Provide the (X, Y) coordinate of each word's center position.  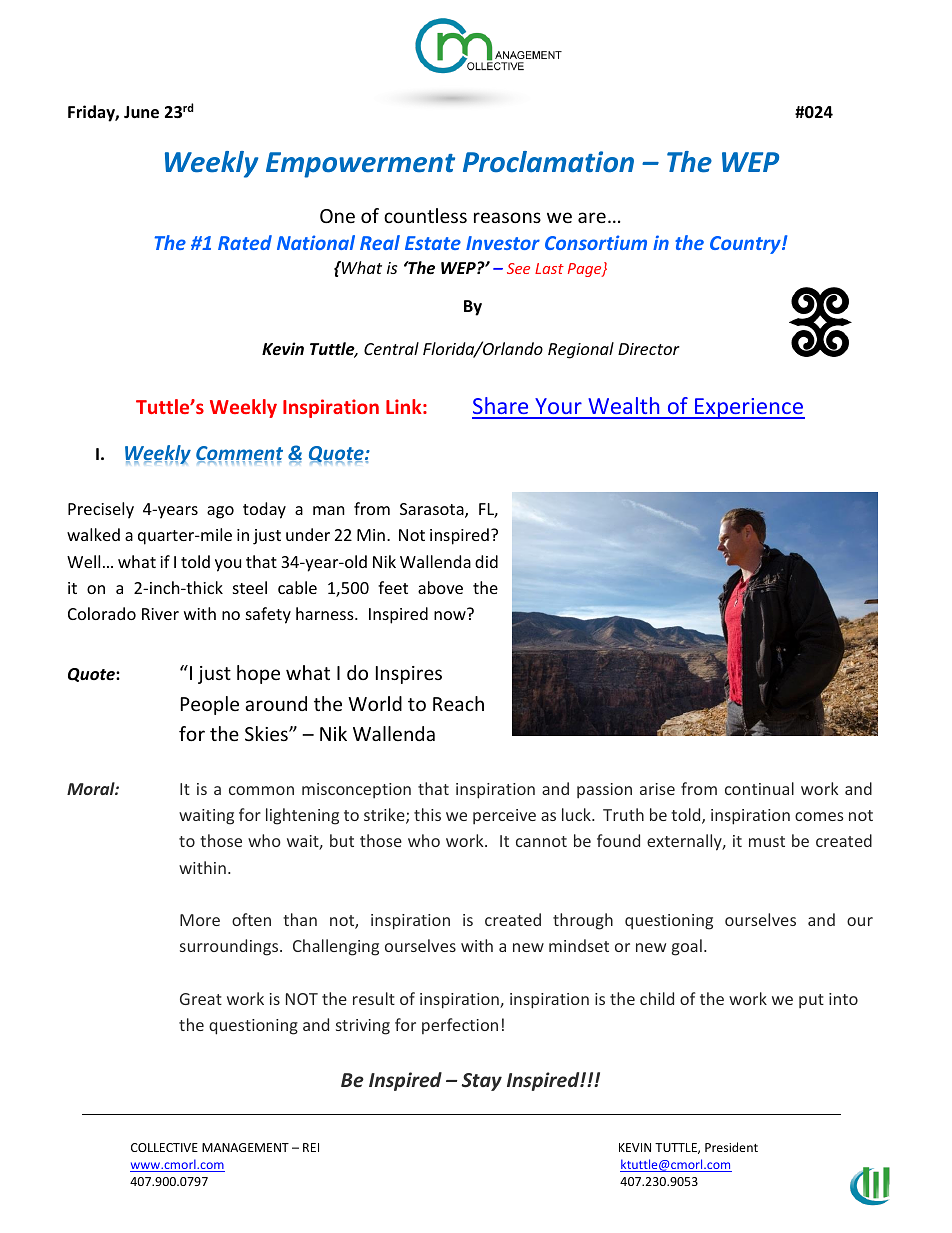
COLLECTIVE (164, 1147)
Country (746, 245)
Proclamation (548, 162)
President (731, 1147)
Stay (482, 1082)
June (141, 112)
